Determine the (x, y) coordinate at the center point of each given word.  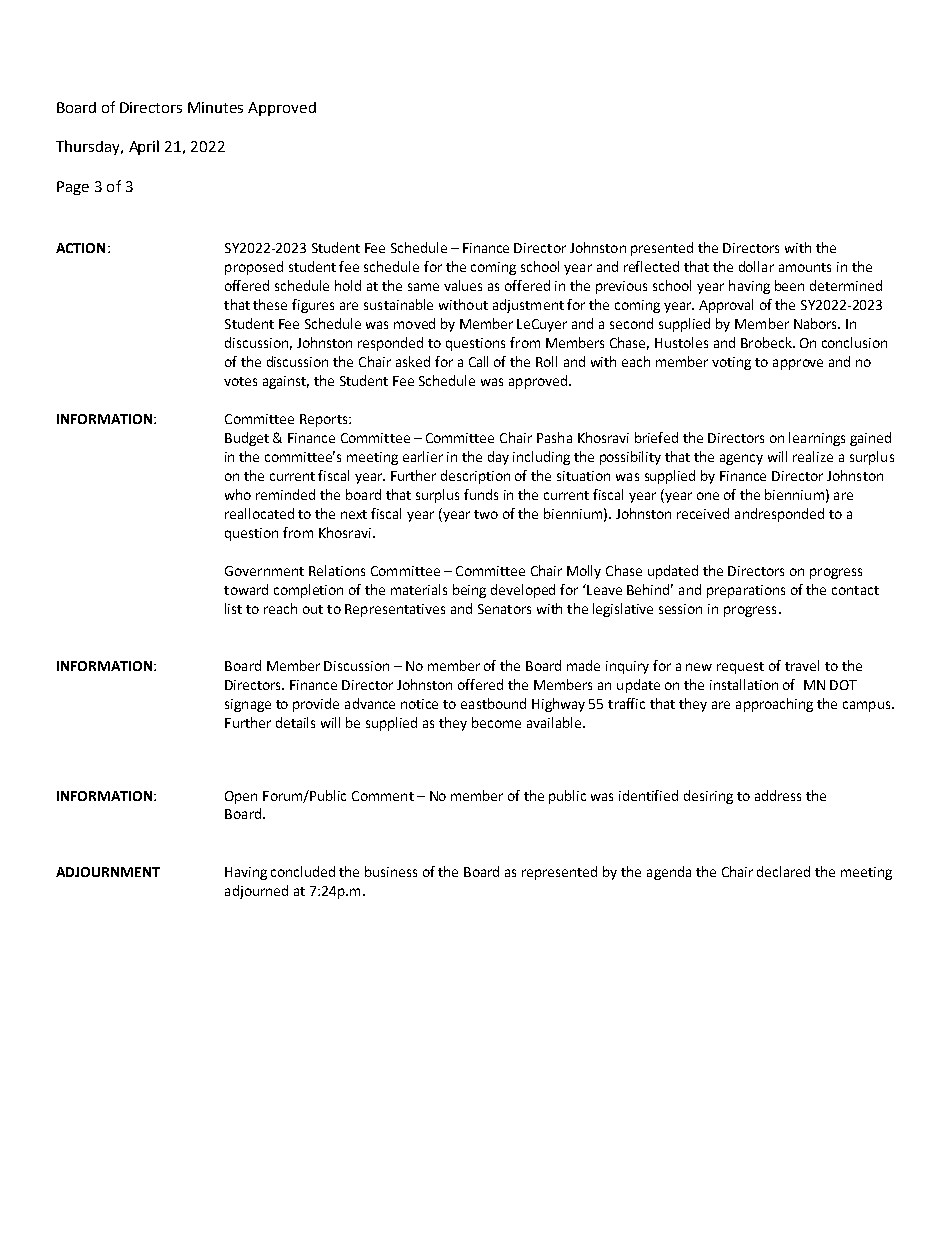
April (144, 147)
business (391, 871)
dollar (756, 266)
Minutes (215, 107)
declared (783, 871)
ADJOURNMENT (108, 872)
